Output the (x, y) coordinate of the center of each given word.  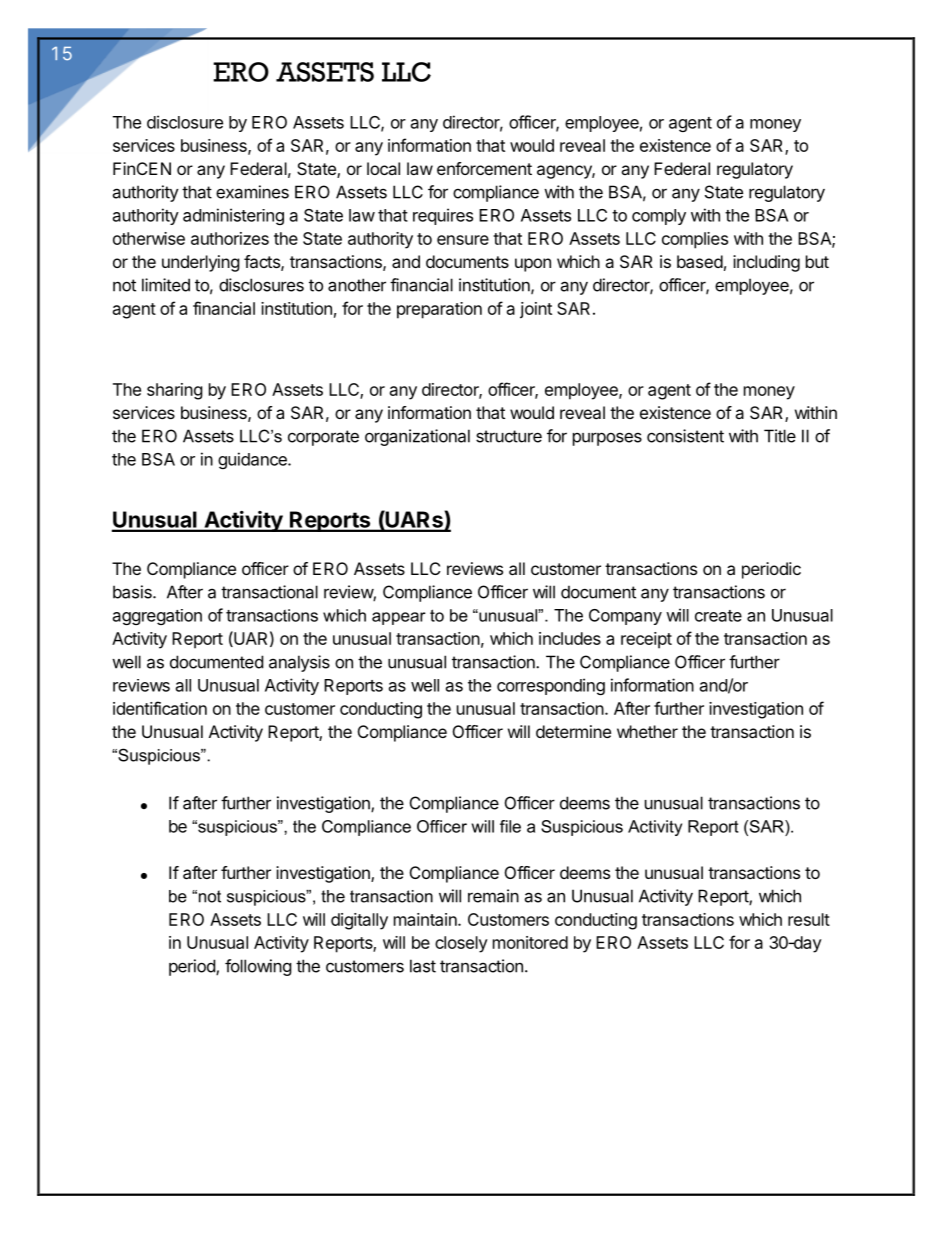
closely (461, 944)
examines (252, 192)
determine (573, 731)
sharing (175, 391)
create (718, 616)
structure (509, 436)
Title (780, 436)
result (809, 919)
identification (160, 708)
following (258, 967)
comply (659, 217)
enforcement (484, 168)
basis (133, 592)
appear (399, 618)
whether (647, 731)
